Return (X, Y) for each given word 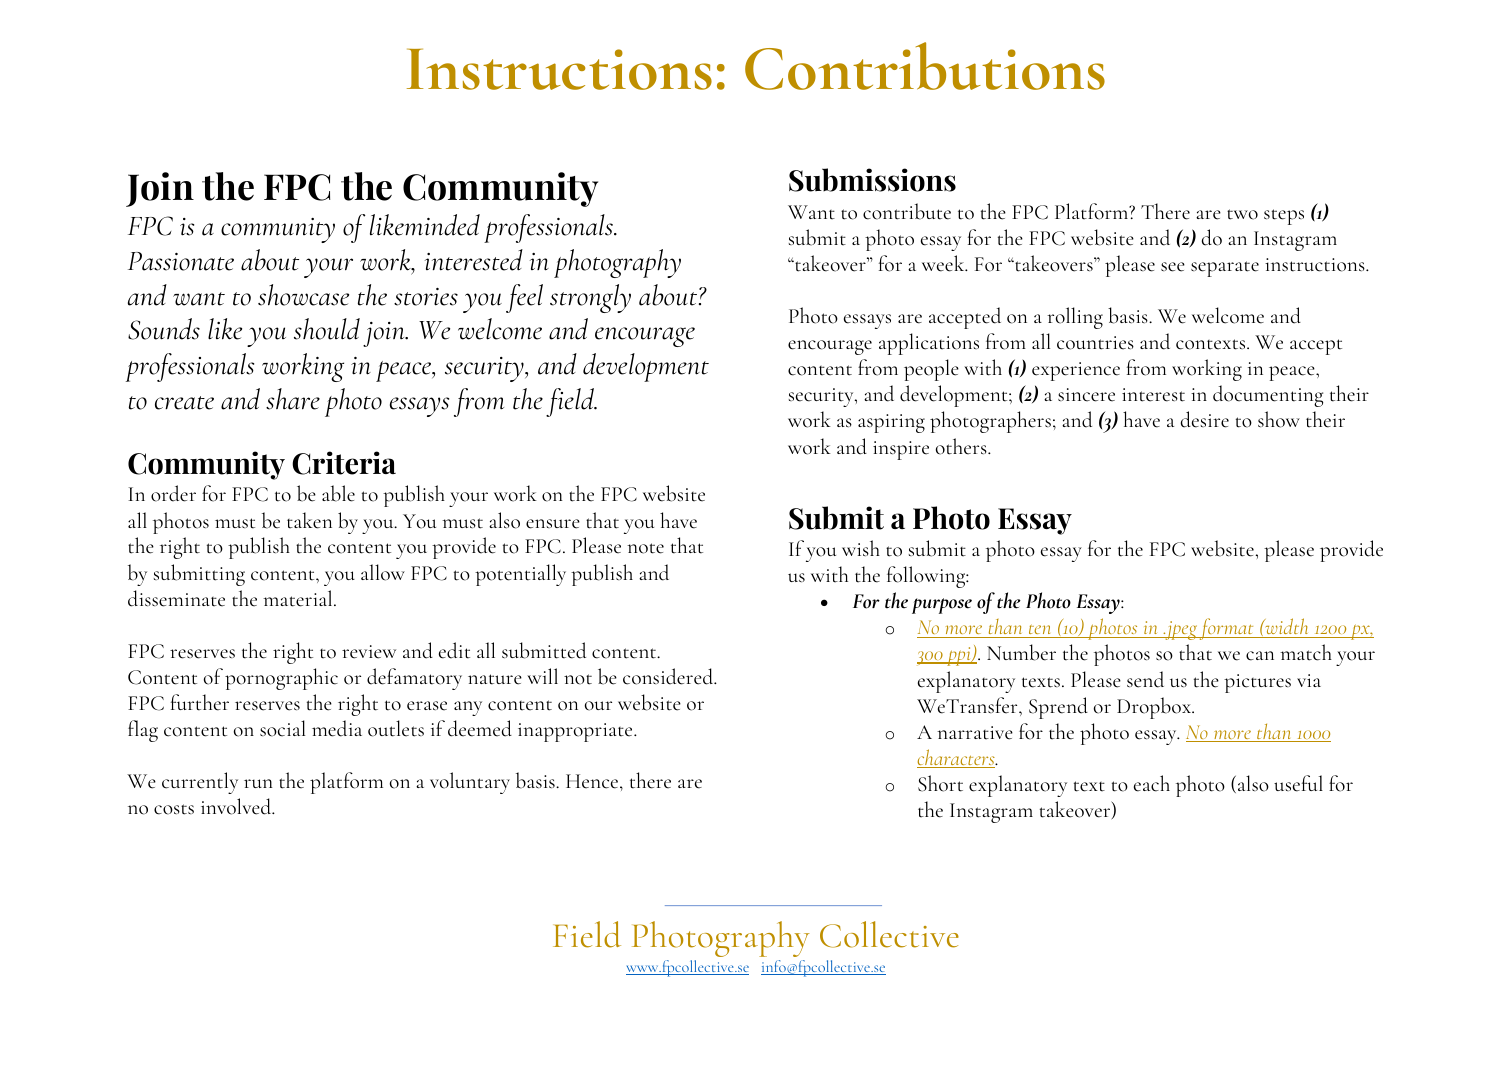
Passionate (181, 261)
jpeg (1181, 630)
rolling (1075, 318)
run (258, 783)
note (645, 548)
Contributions (925, 66)
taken (309, 520)
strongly (590, 298)
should (327, 329)
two (1242, 214)
